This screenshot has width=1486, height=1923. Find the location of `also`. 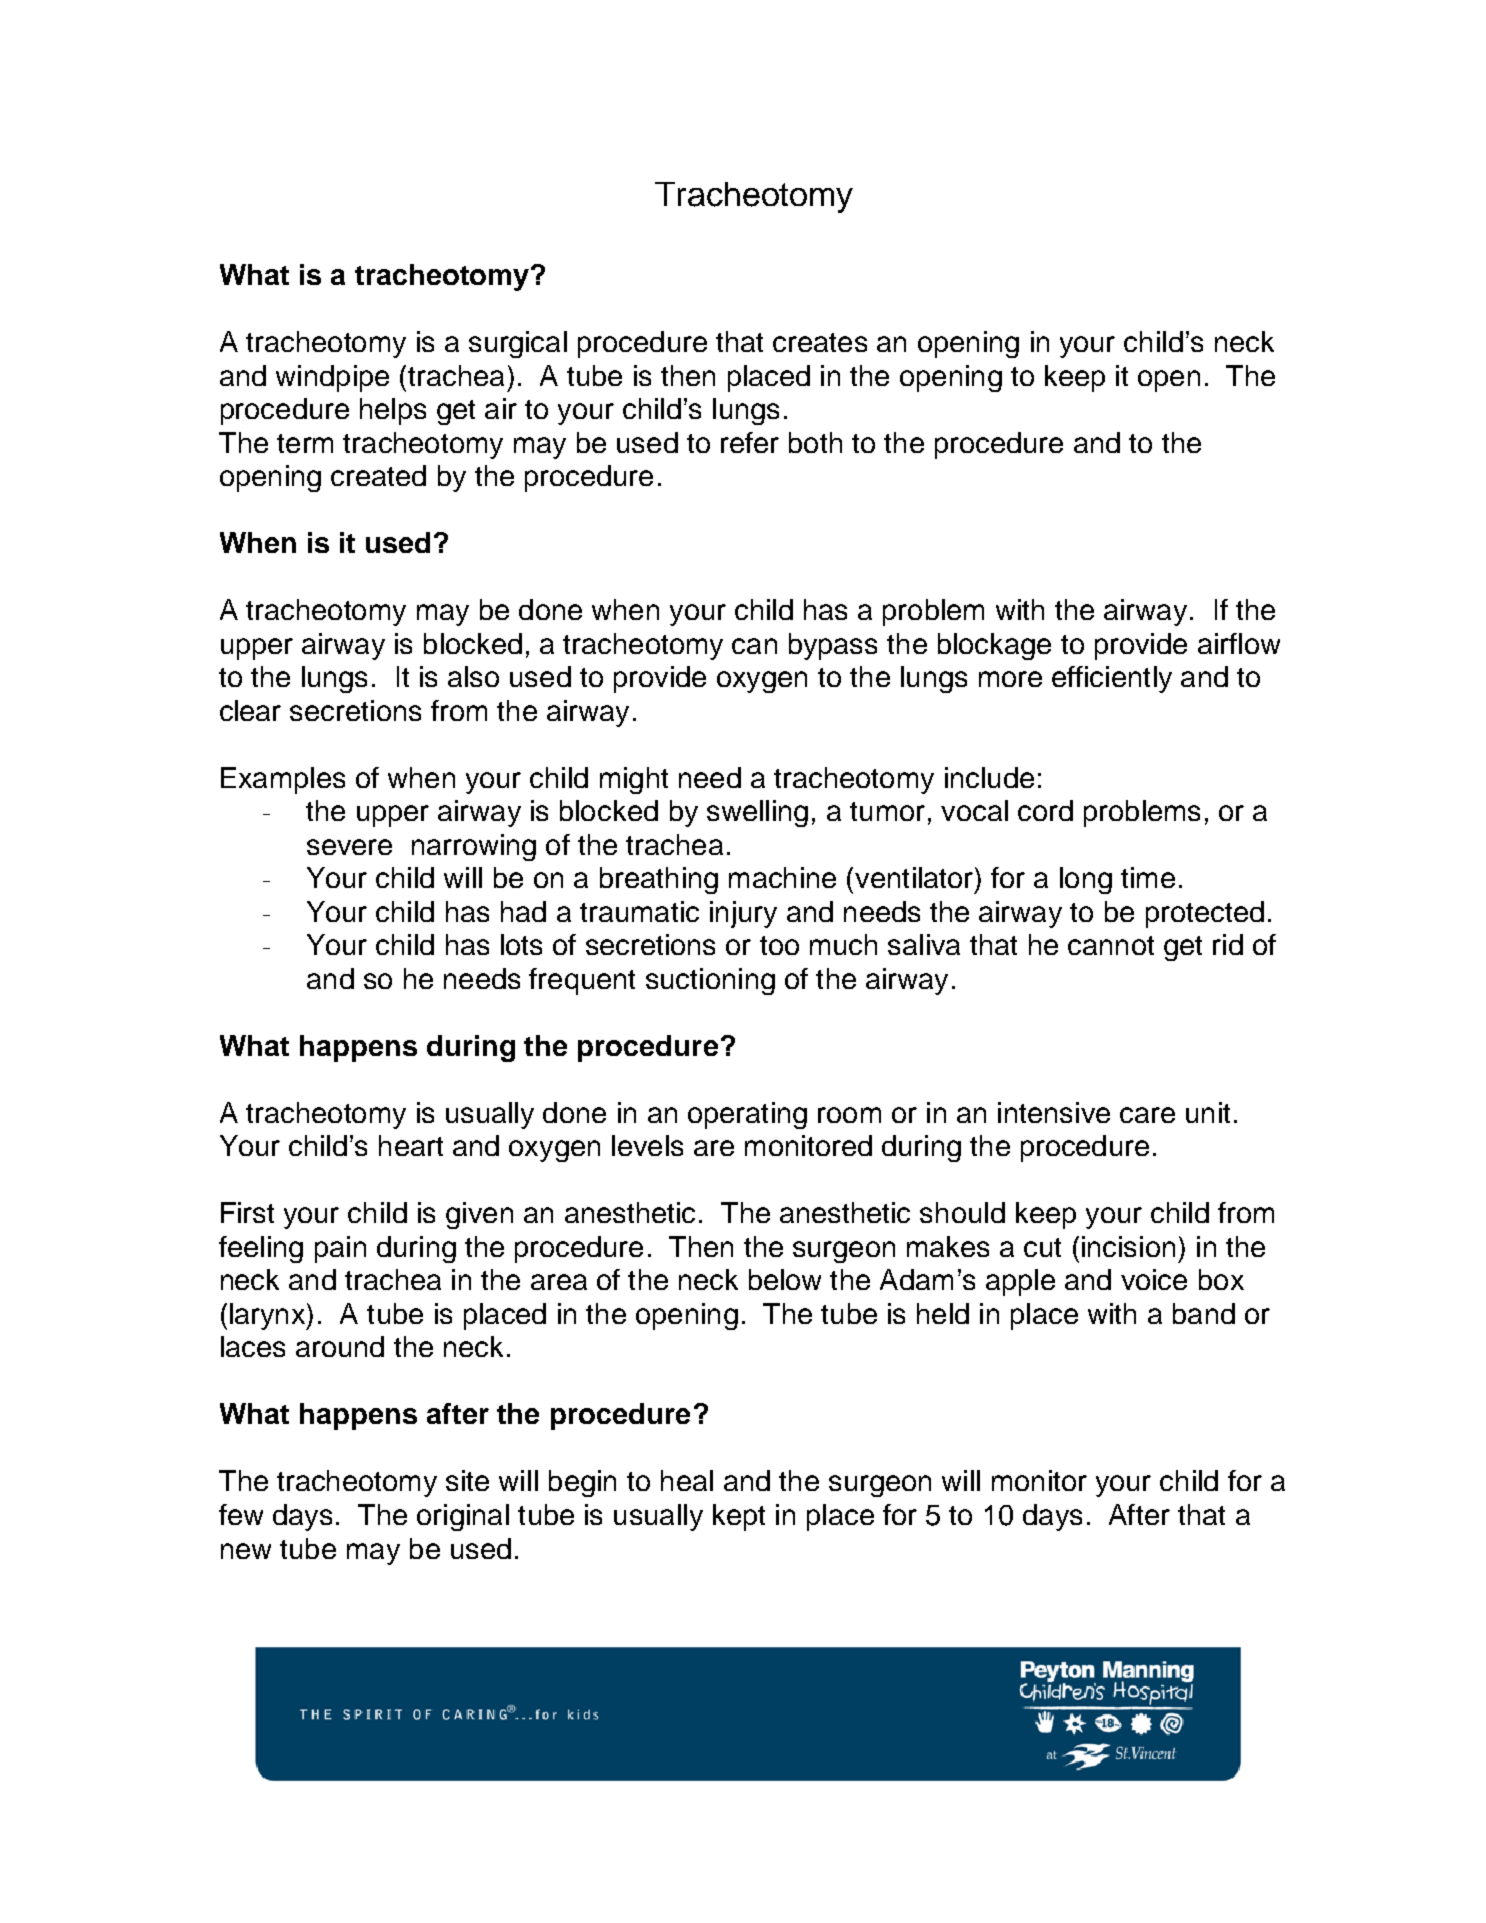

also is located at coordinates (473, 676).
